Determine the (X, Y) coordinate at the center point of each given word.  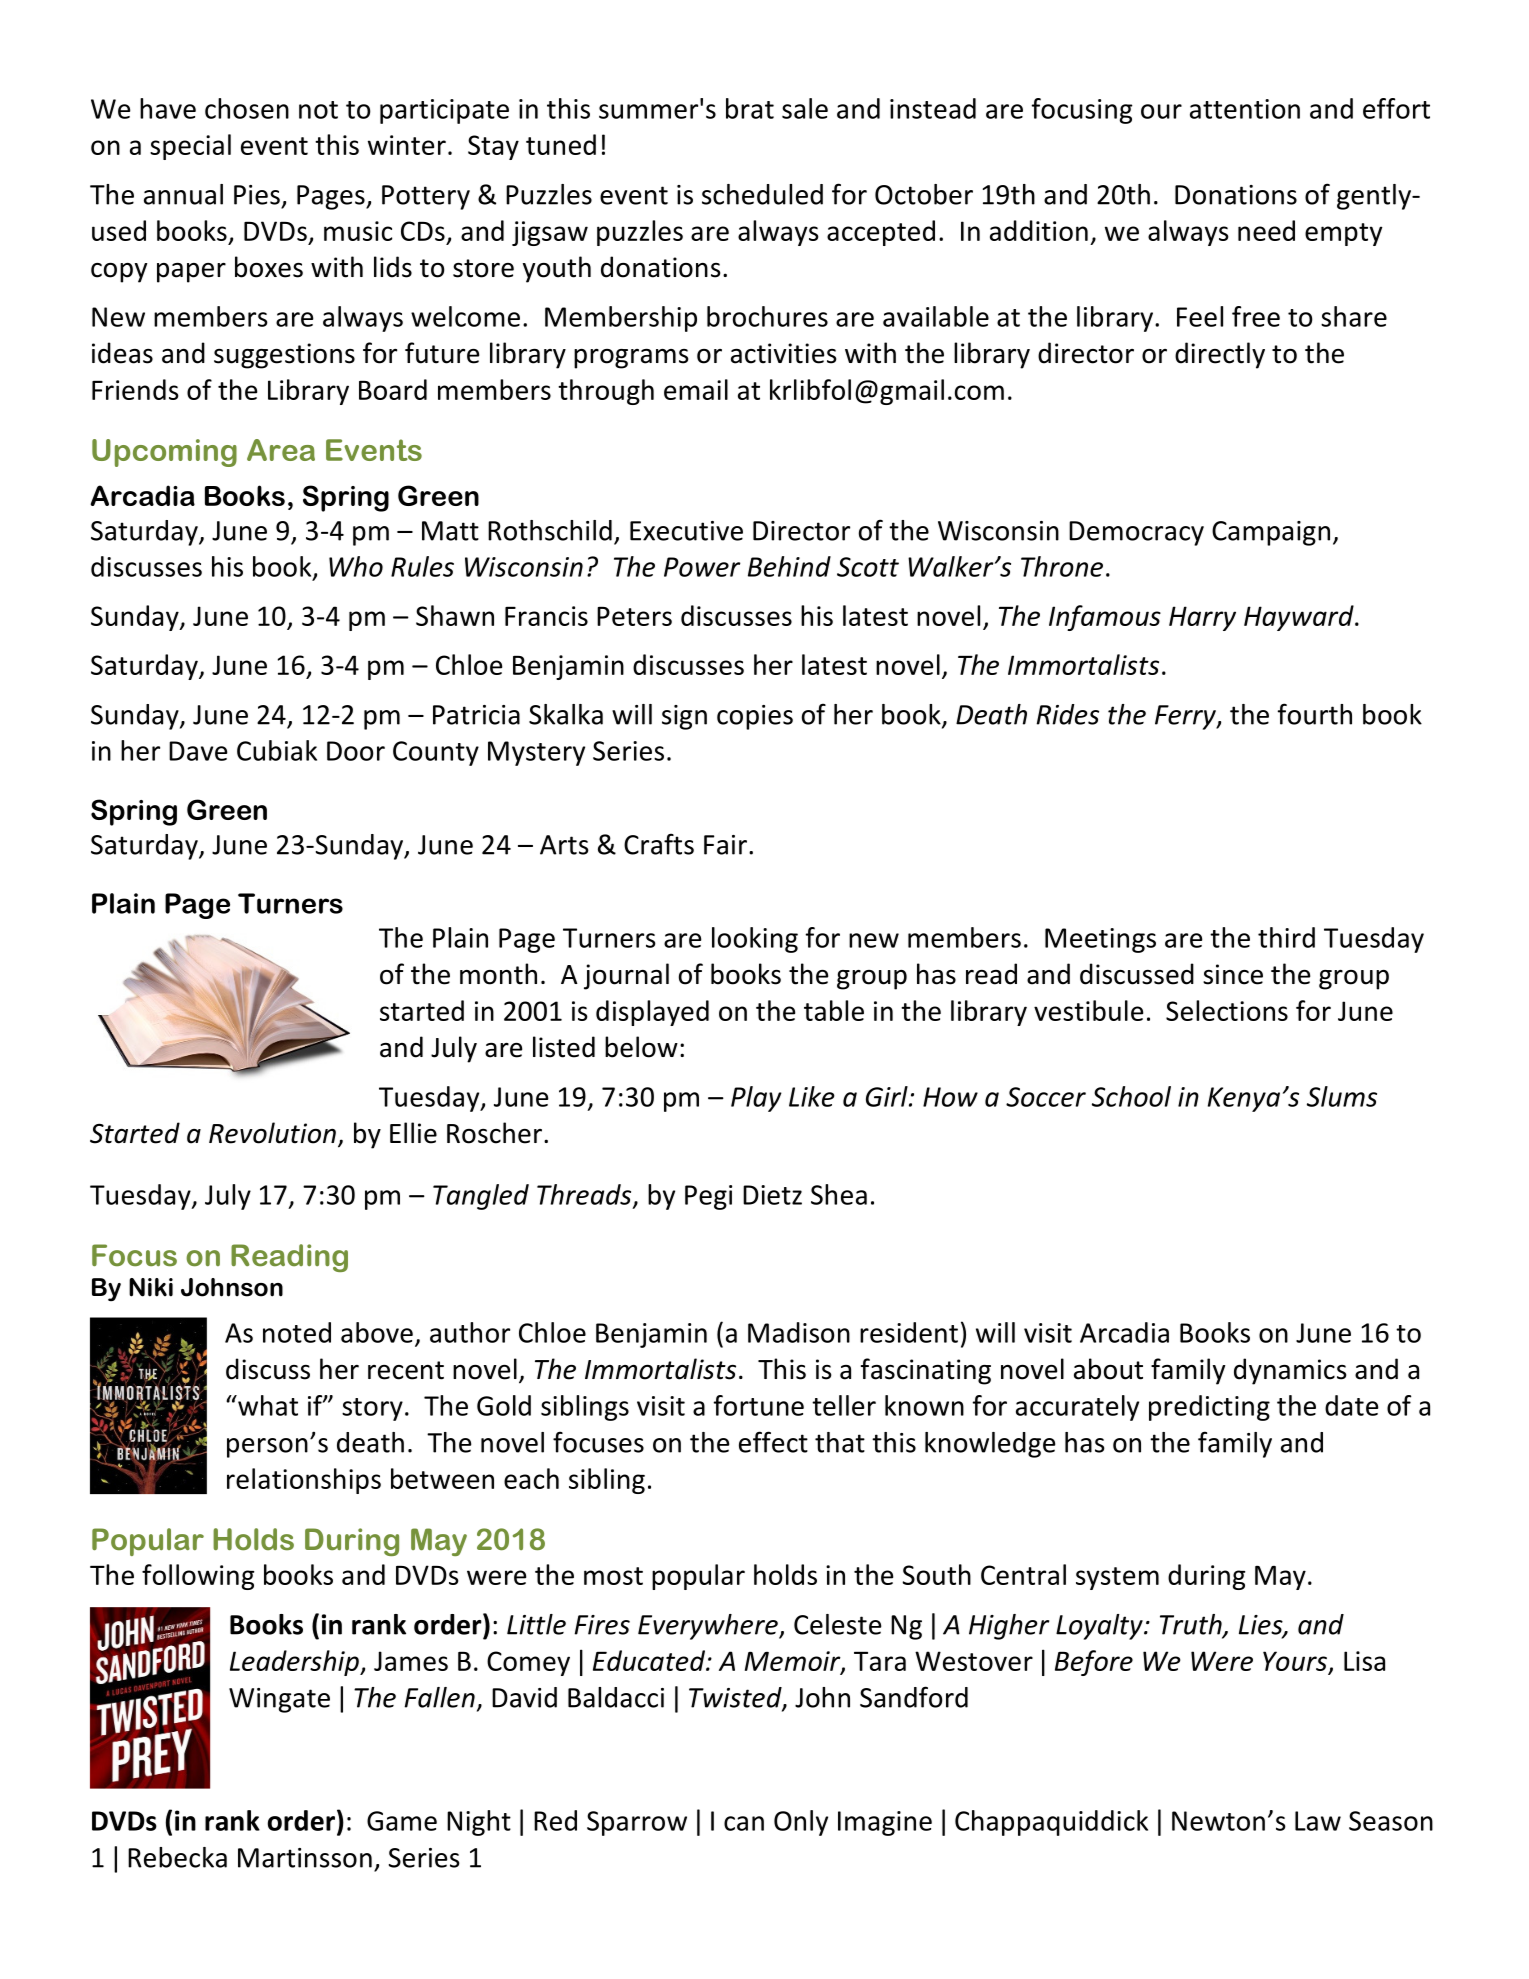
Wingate (279, 1700)
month (498, 974)
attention (1245, 109)
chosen (247, 108)
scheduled (762, 194)
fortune (759, 1405)
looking (755, 940)
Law (1318, 1821)
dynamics (1290, 1371)
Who (356, 566)
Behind (789, 566)
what (267, 1405)
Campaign (1271, 533)
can (744, 1823)
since (1233, 974)
